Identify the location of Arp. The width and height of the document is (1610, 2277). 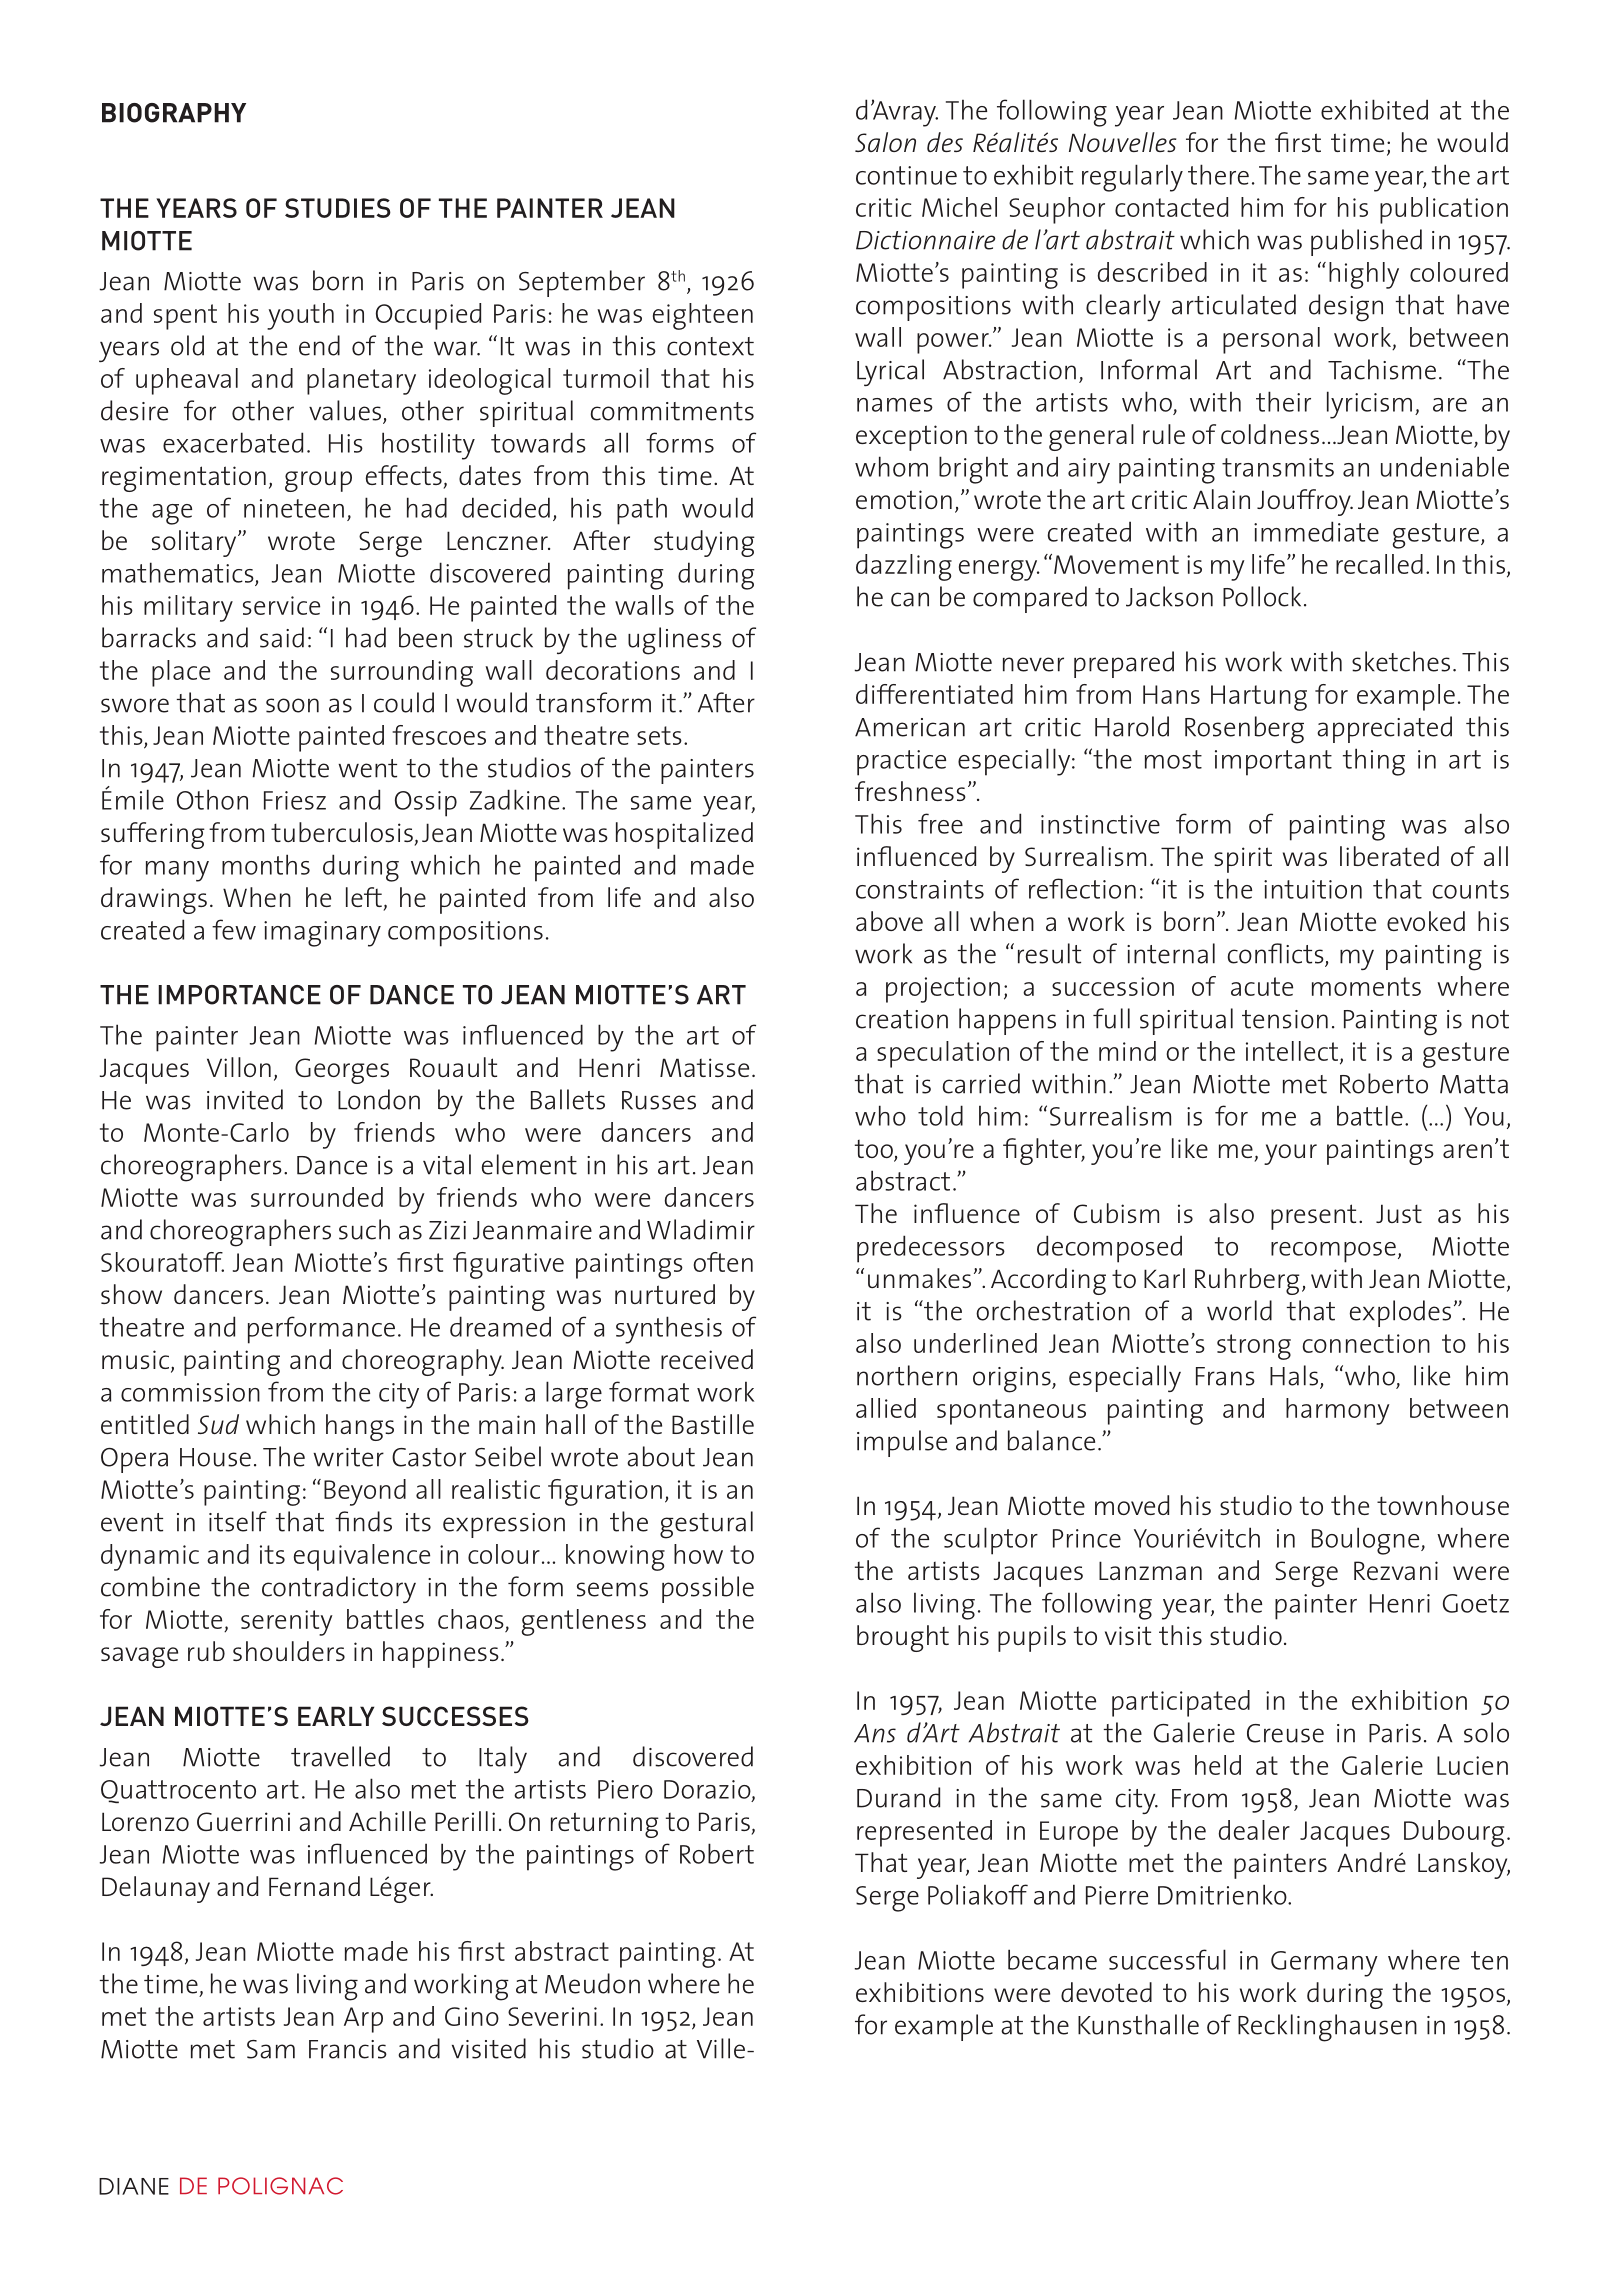
(363, 2020).
